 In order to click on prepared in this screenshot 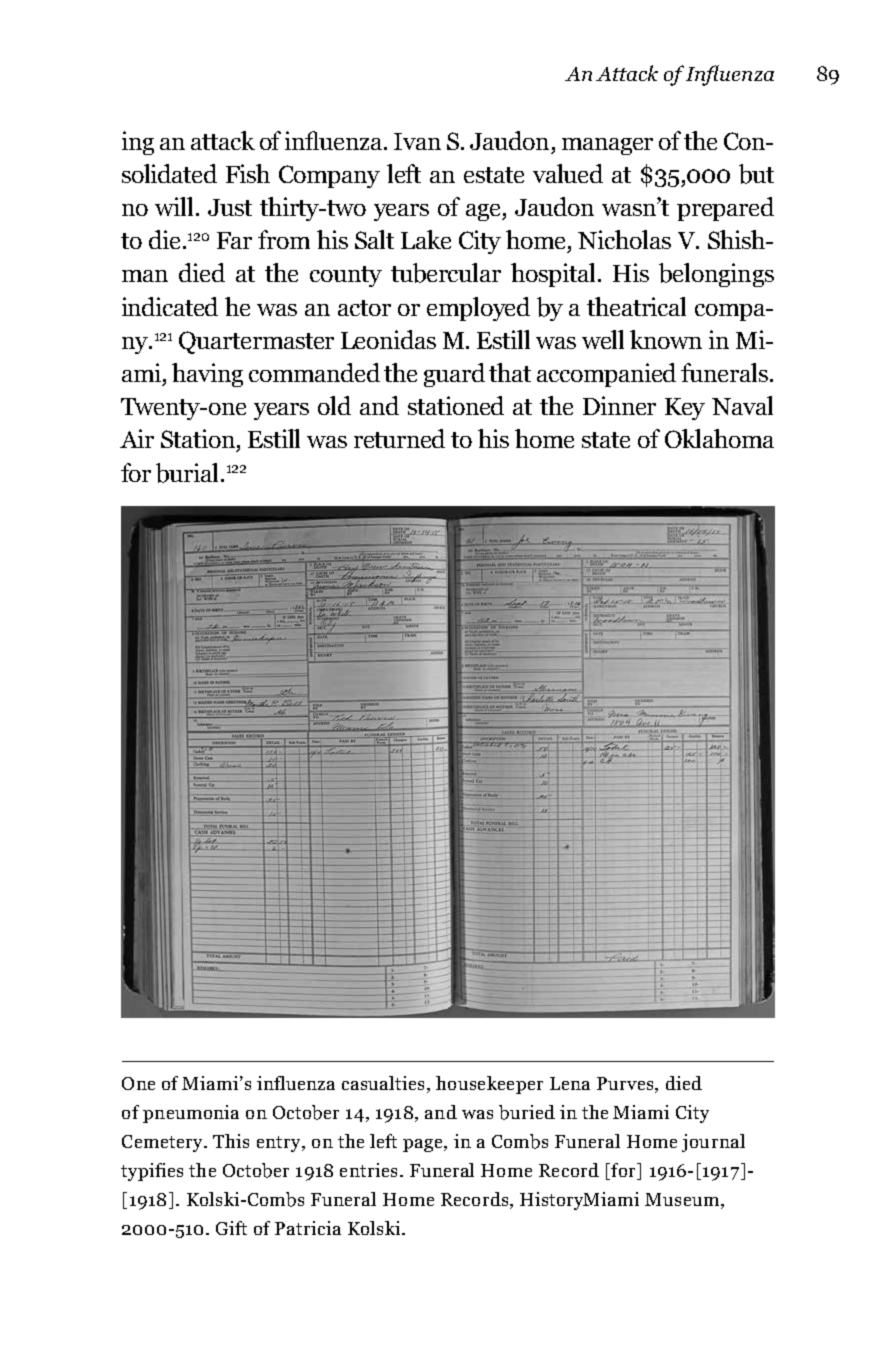, I will do `click(725, 209)`.
